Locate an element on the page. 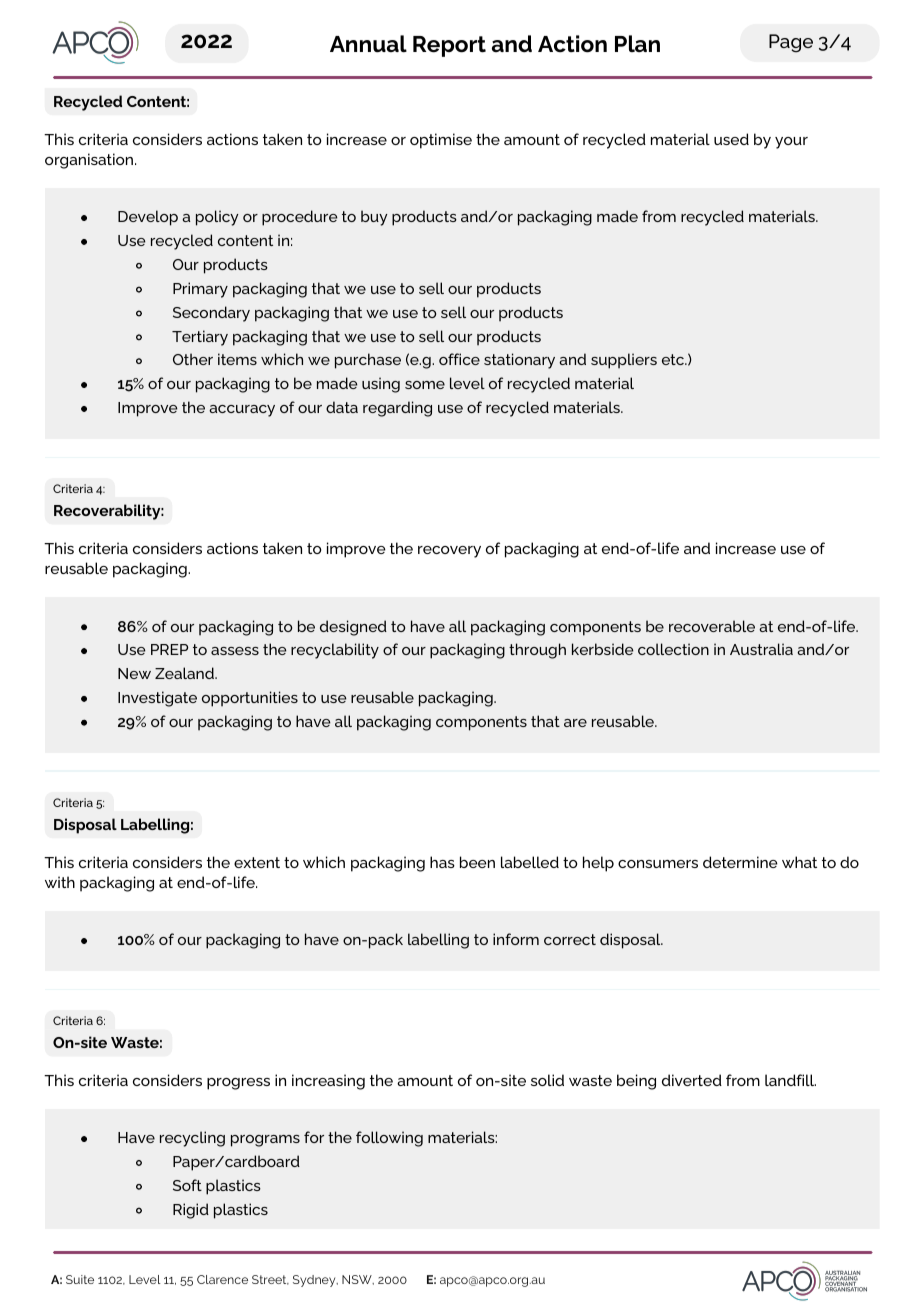 This image has height=1308, width=924. diverted is located at coordinates (692, 1080).
